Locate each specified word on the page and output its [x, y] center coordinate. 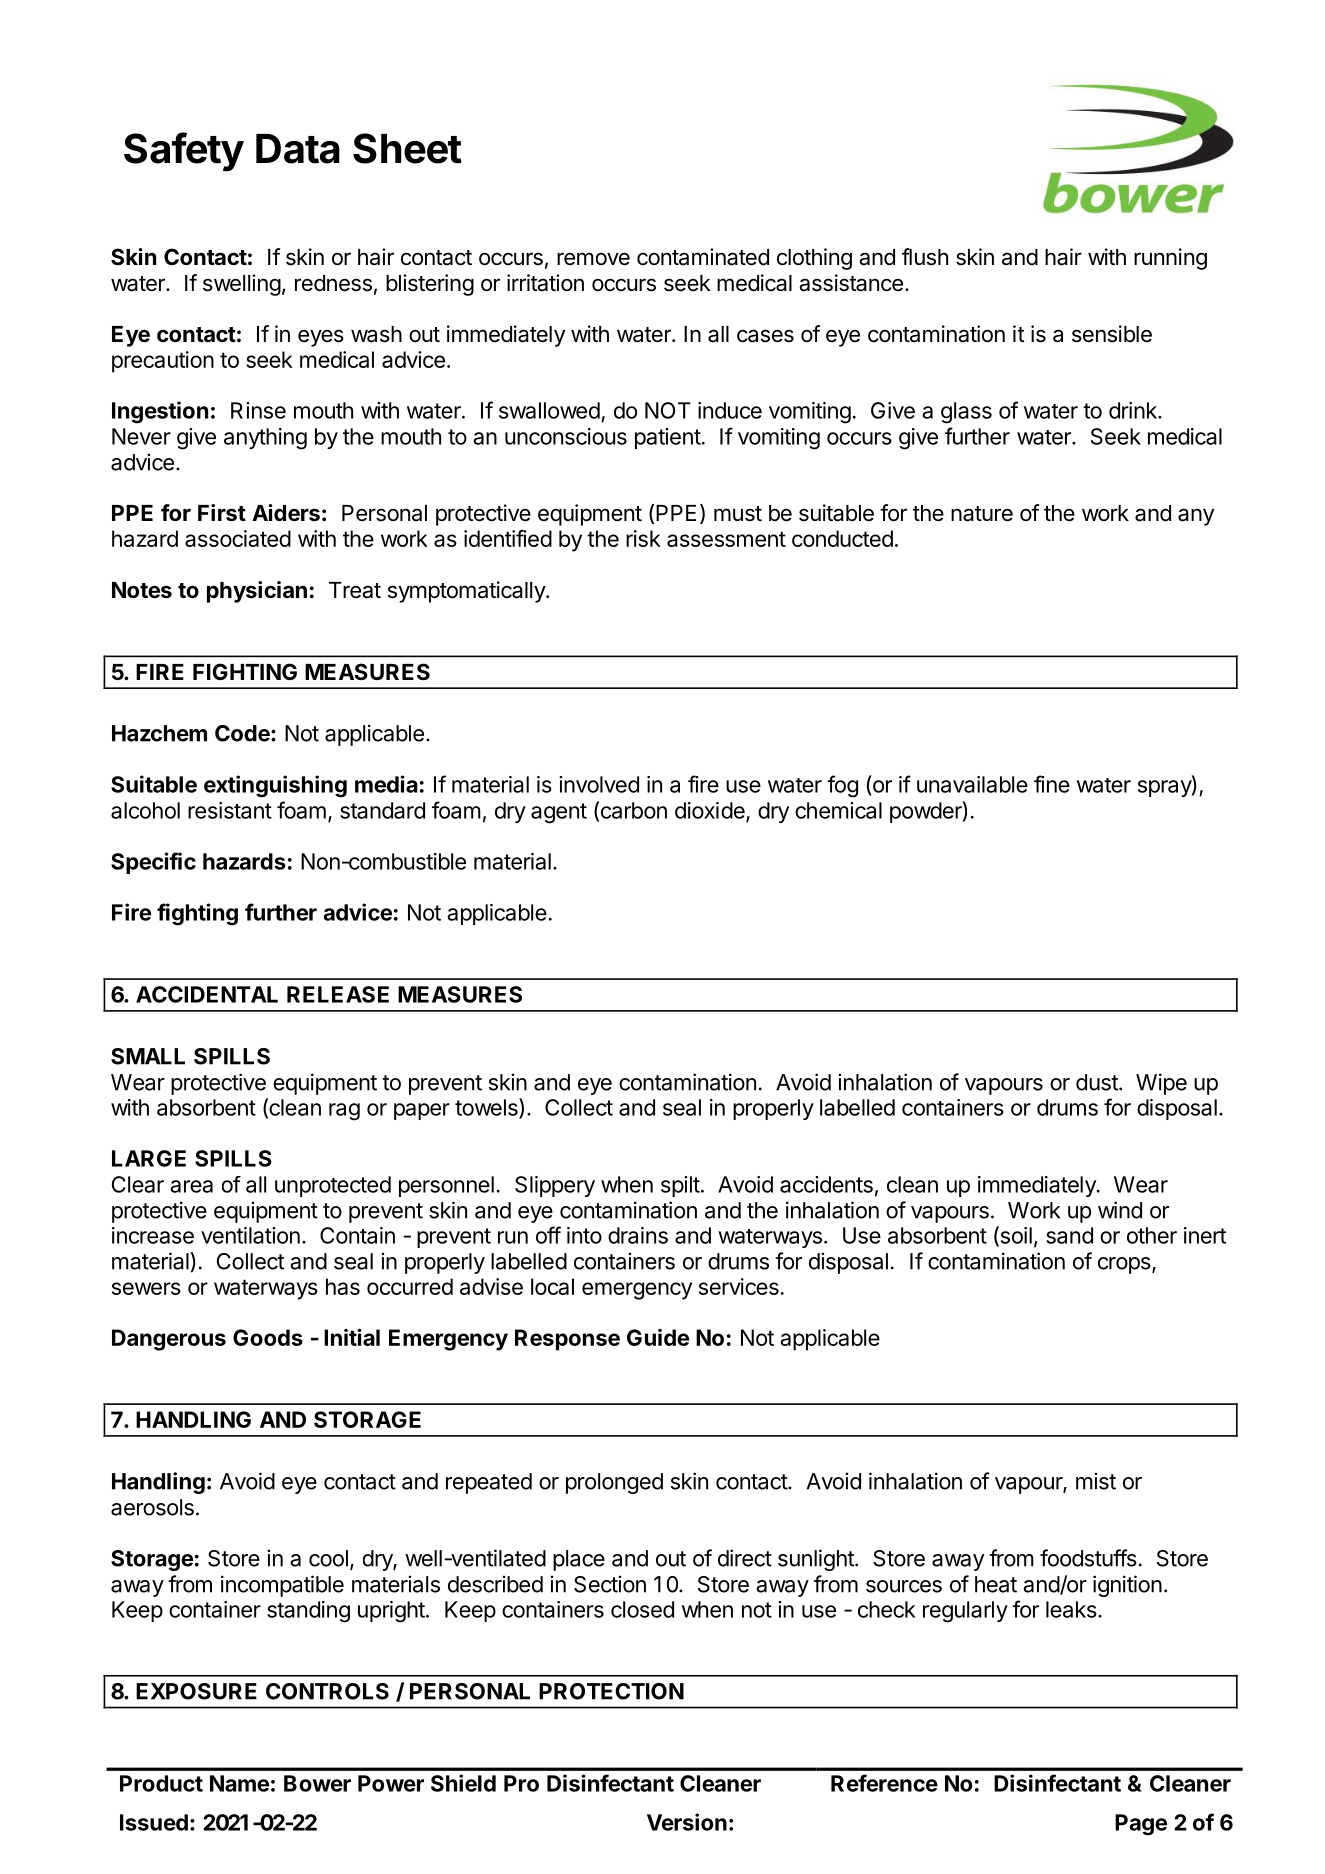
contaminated [703, 257]
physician [257, 592]
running [1170, 259]
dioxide [711, 811]
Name [239, 1783]
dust [1098, 1082]
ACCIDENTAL [207, 994]
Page [1141, 1825]
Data [298, 149]
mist [1096, 1481]
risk [643, 538]
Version [687, 1822]
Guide [658, 1337]
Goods [268, 1337]
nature [982, 514]
